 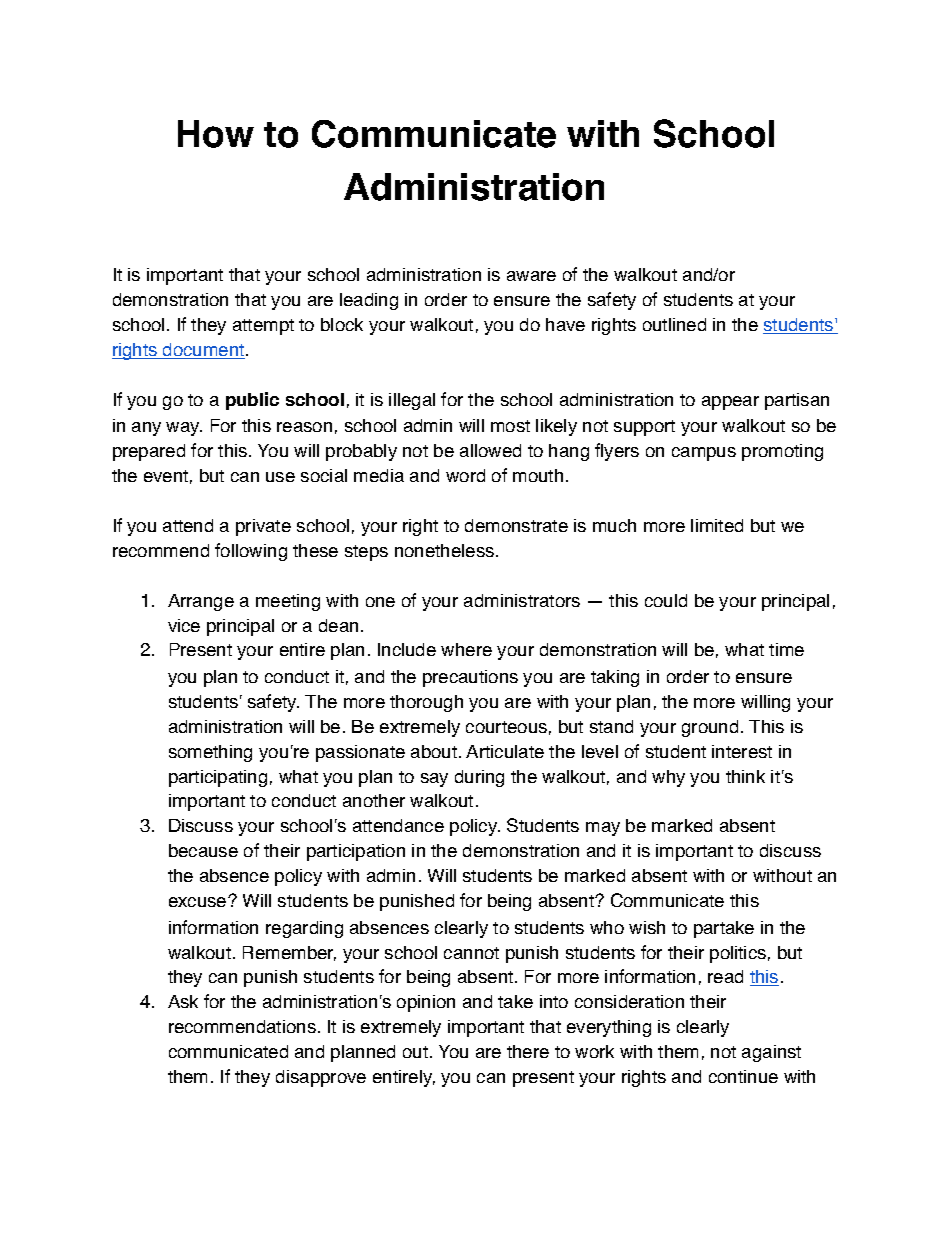 What do you see at coordinates (743, 1076) in the image?
I see `continue` at bounding box center [743, 1076].
